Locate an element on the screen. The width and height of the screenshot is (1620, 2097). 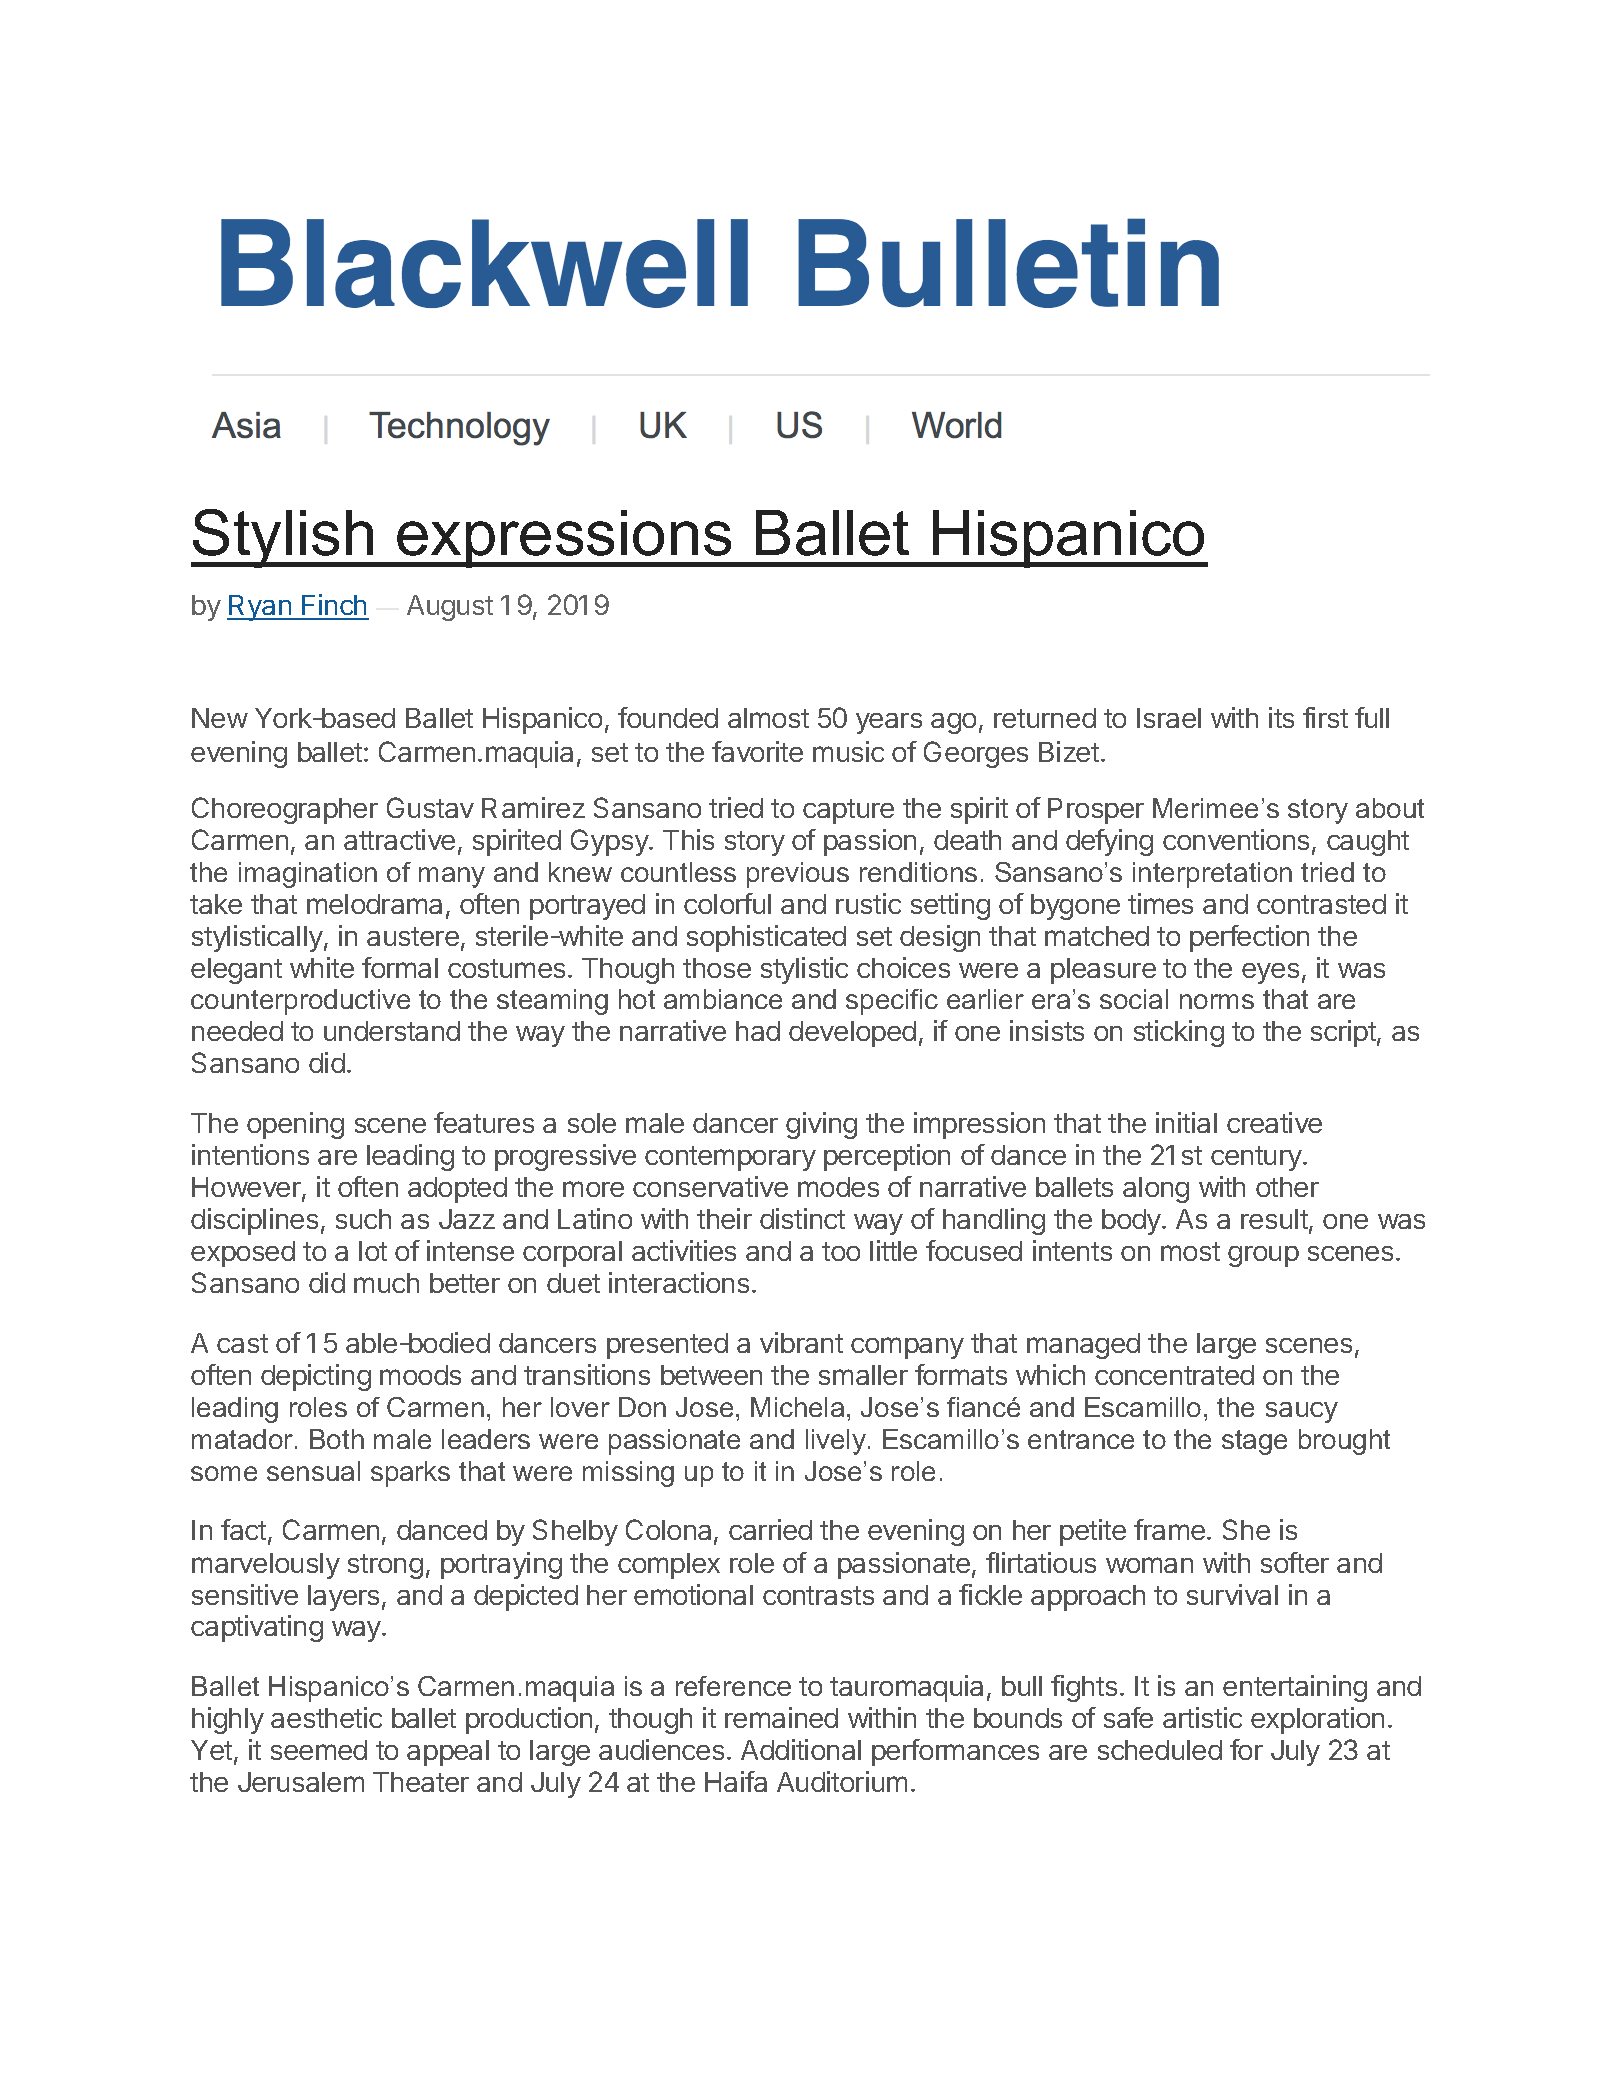
previous is located at coordinates (798, 875).
